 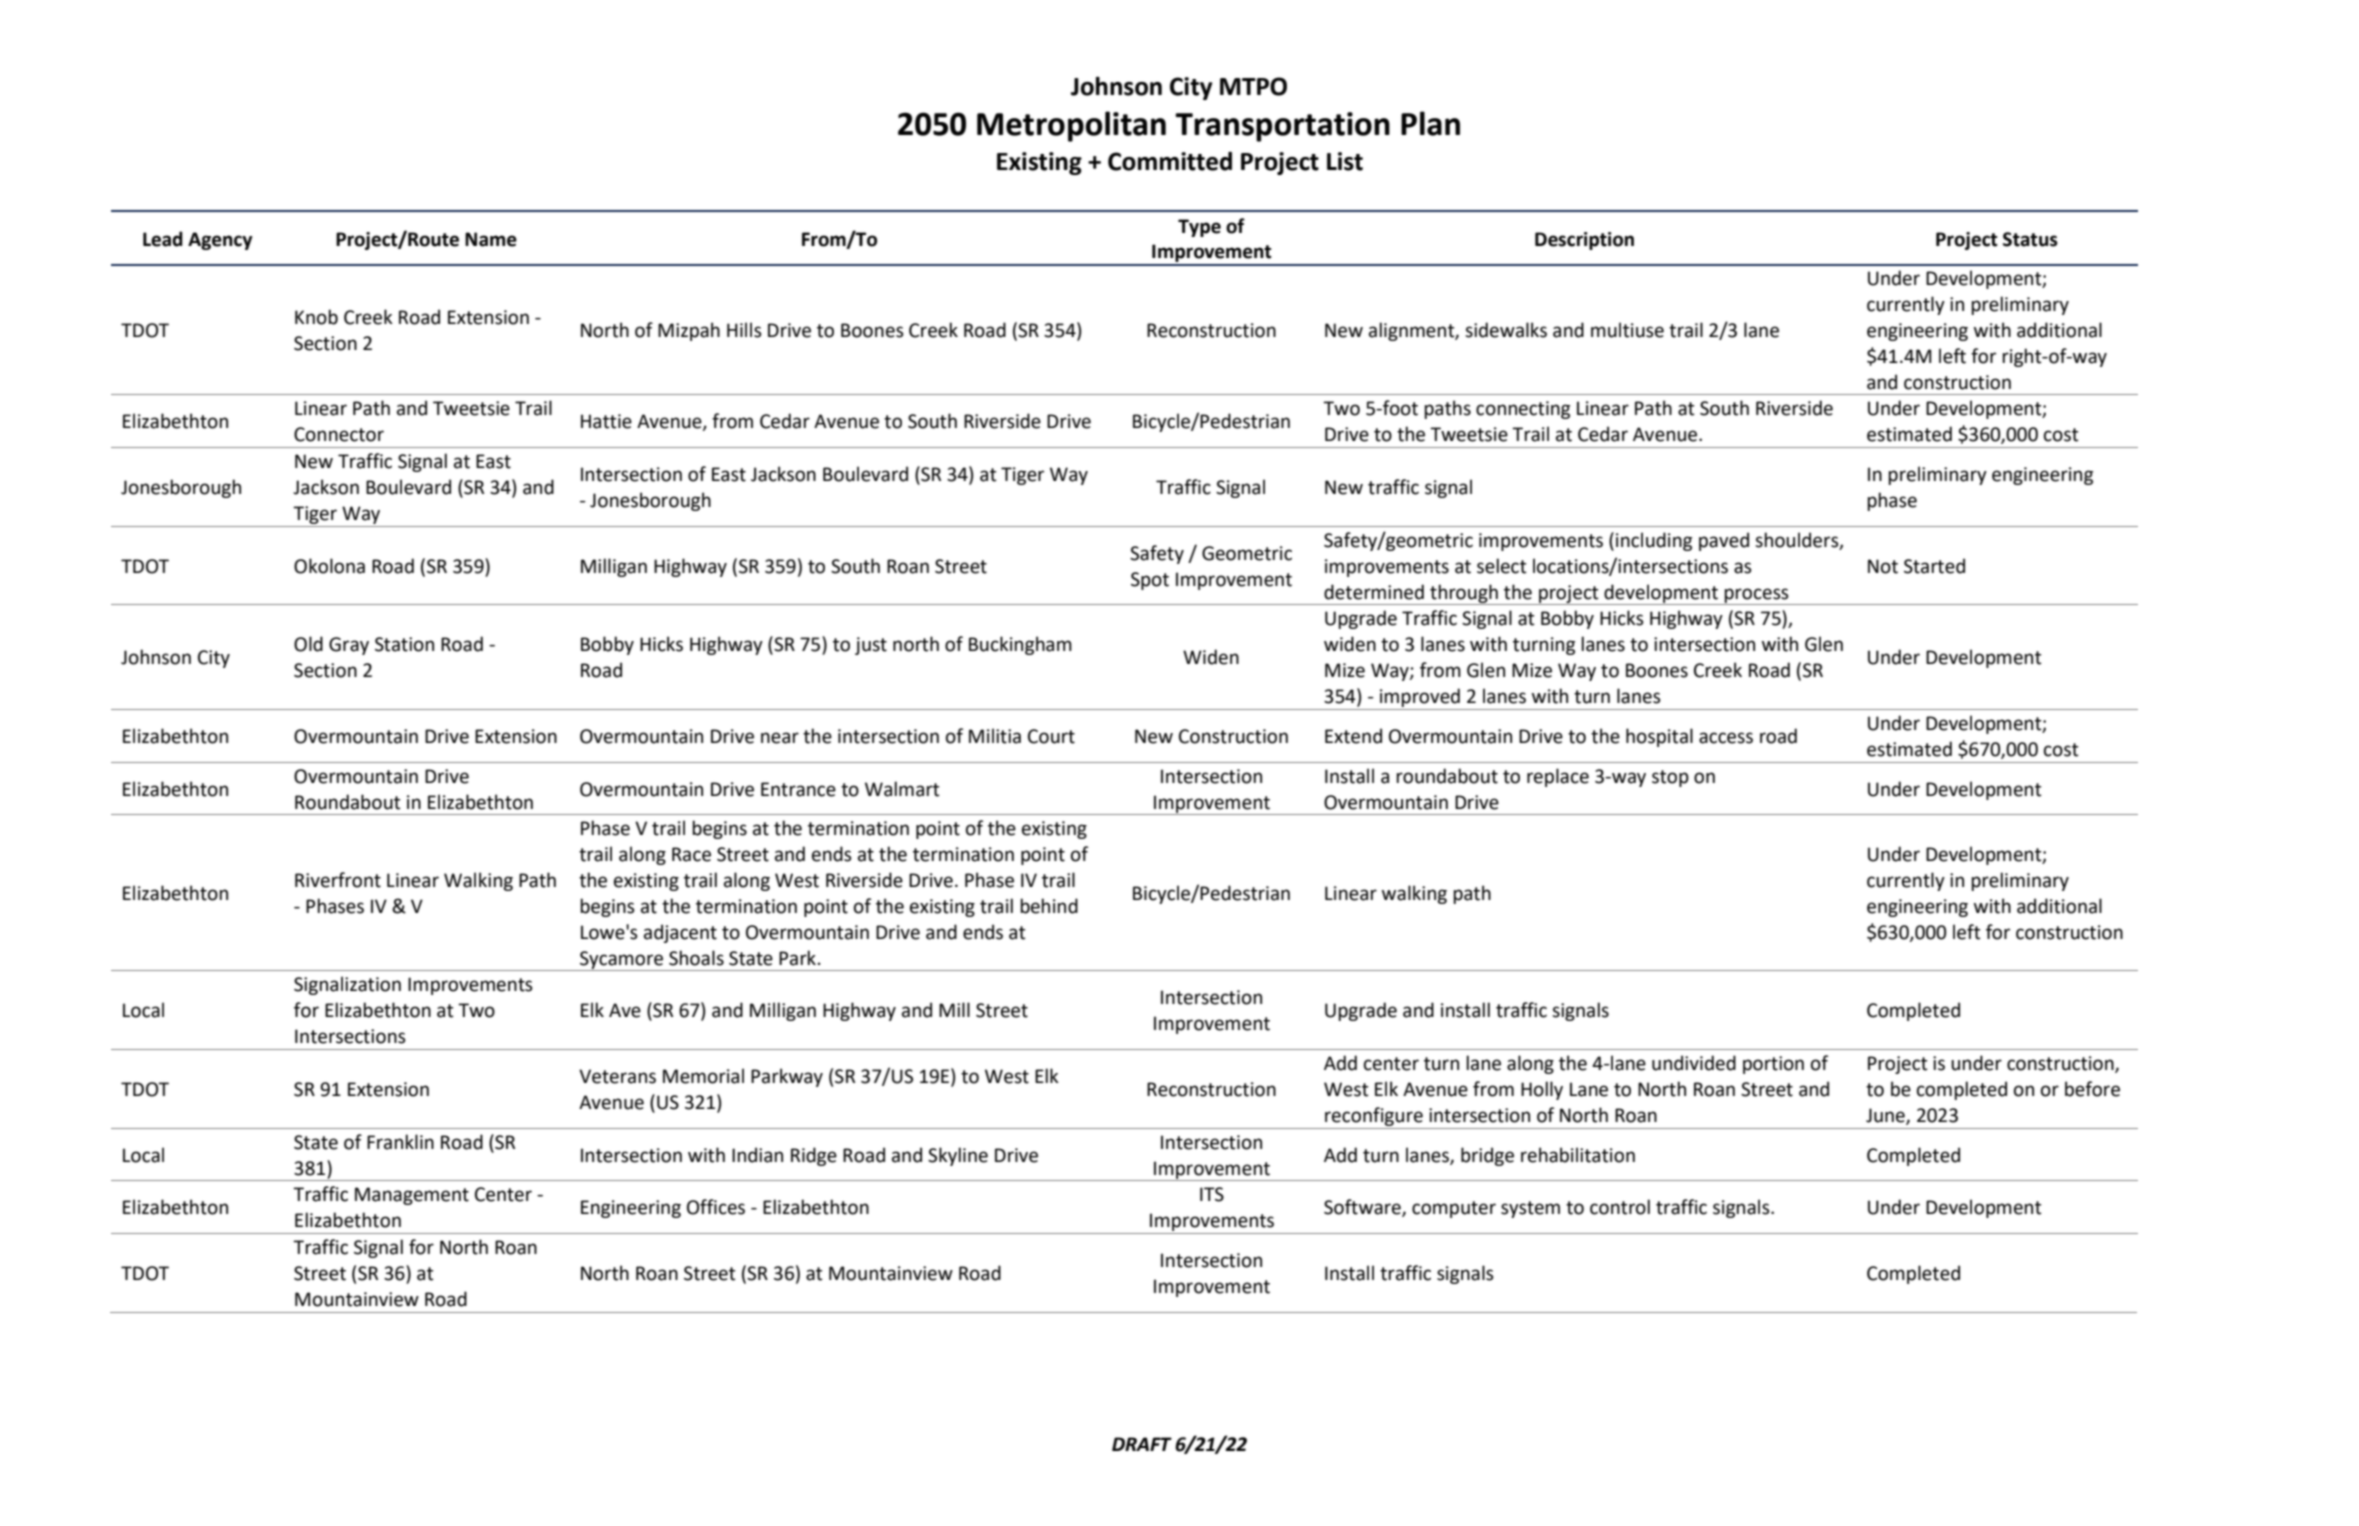 What do you see at coordinates (1620, 1207) in the screenshot?
I see `control` at bounding box center [1620, 1207].
